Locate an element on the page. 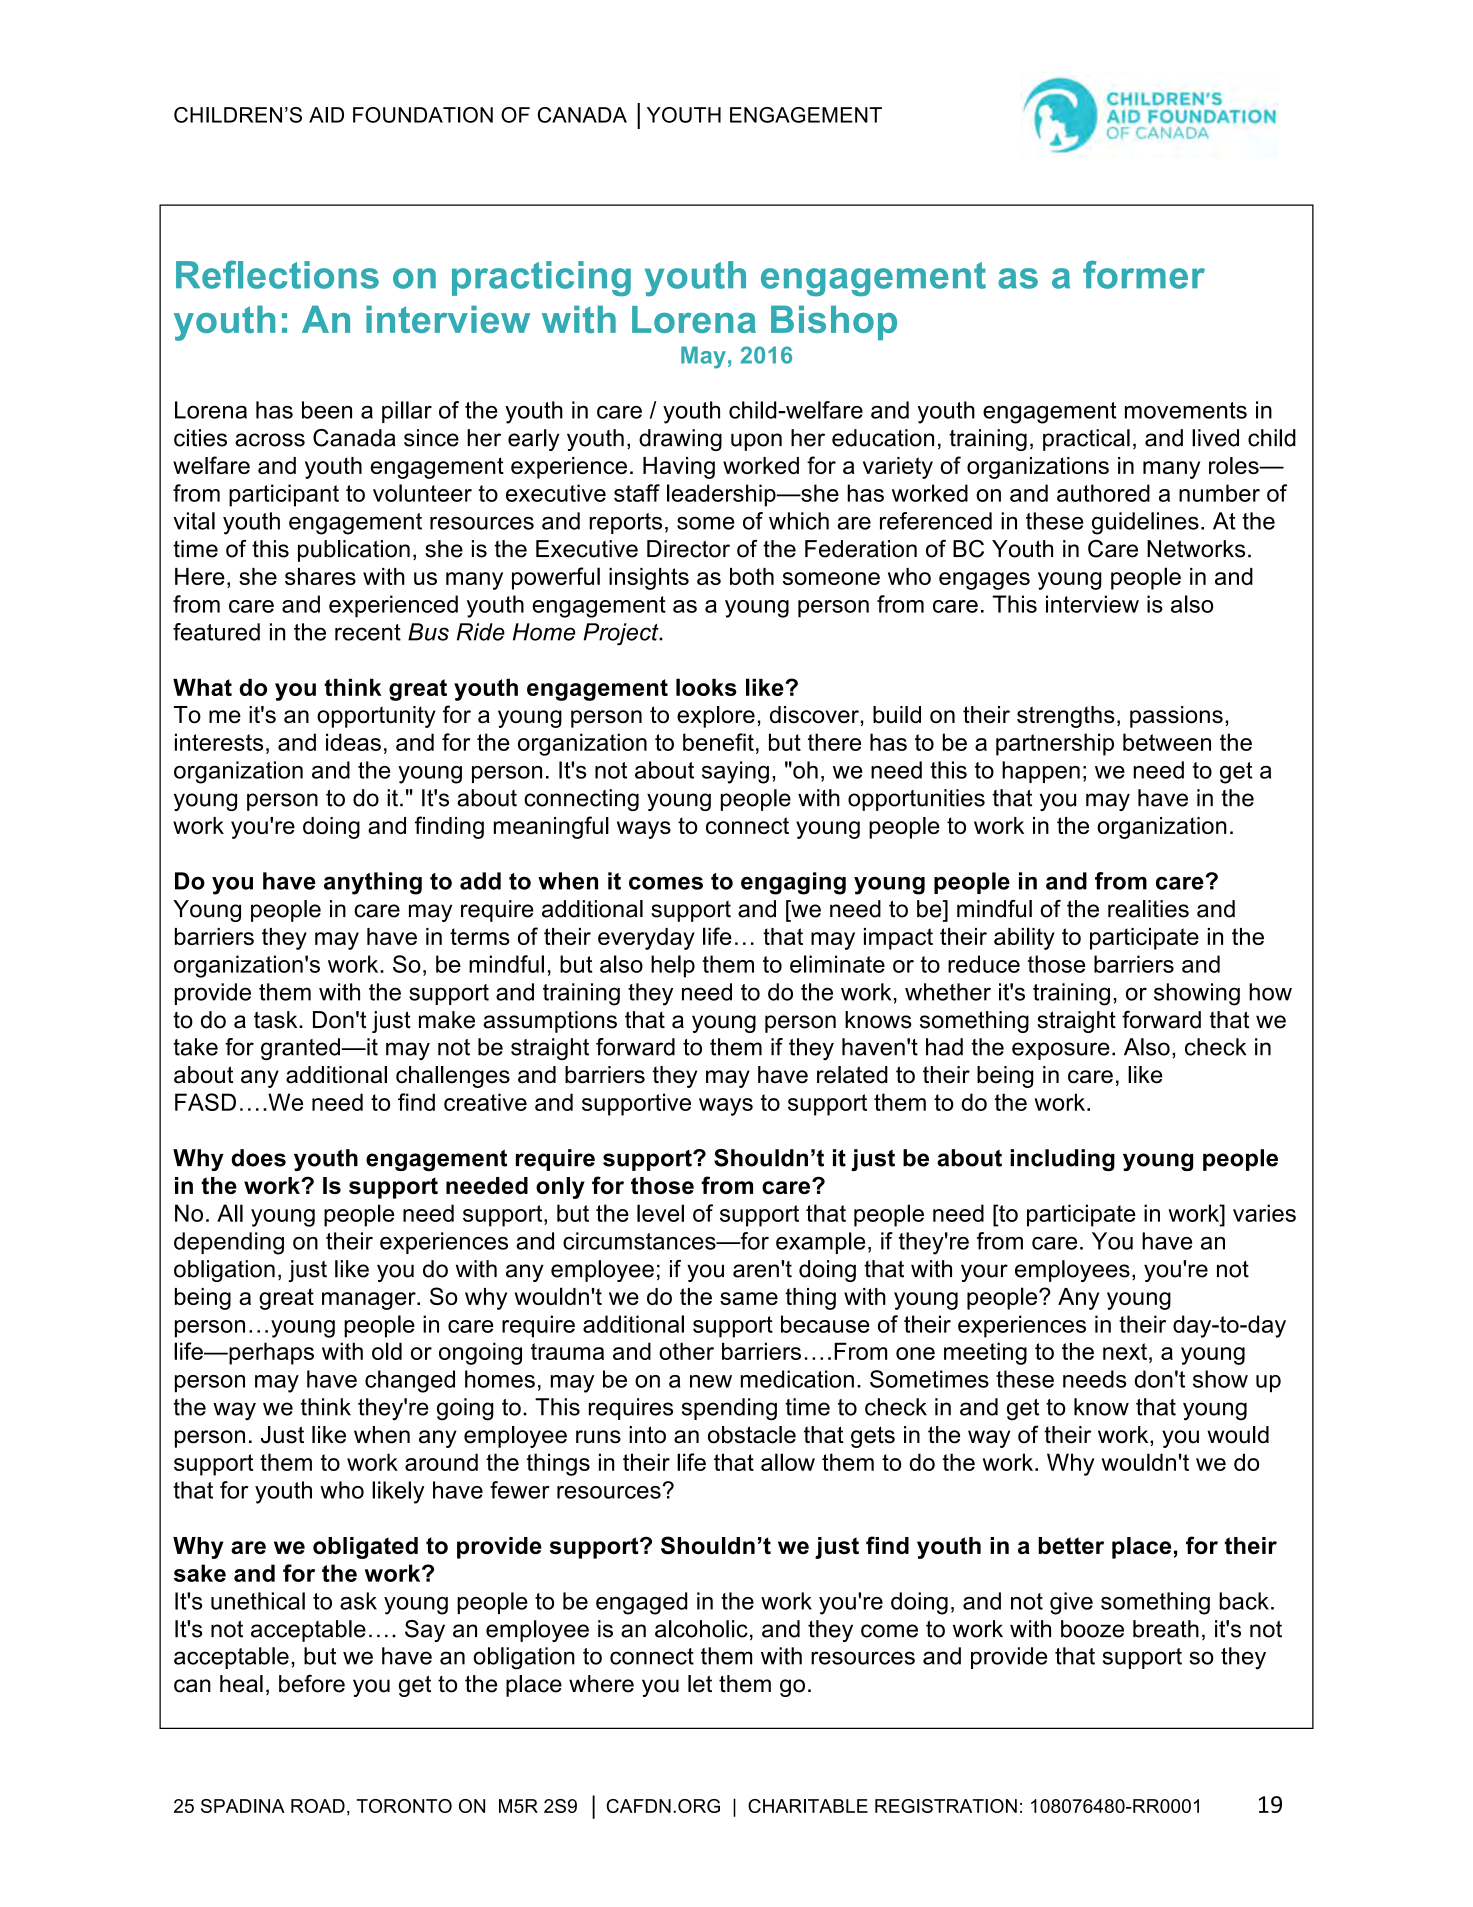 This page has width=1473, height=1907. let is located at coordinates (700, 1684).
